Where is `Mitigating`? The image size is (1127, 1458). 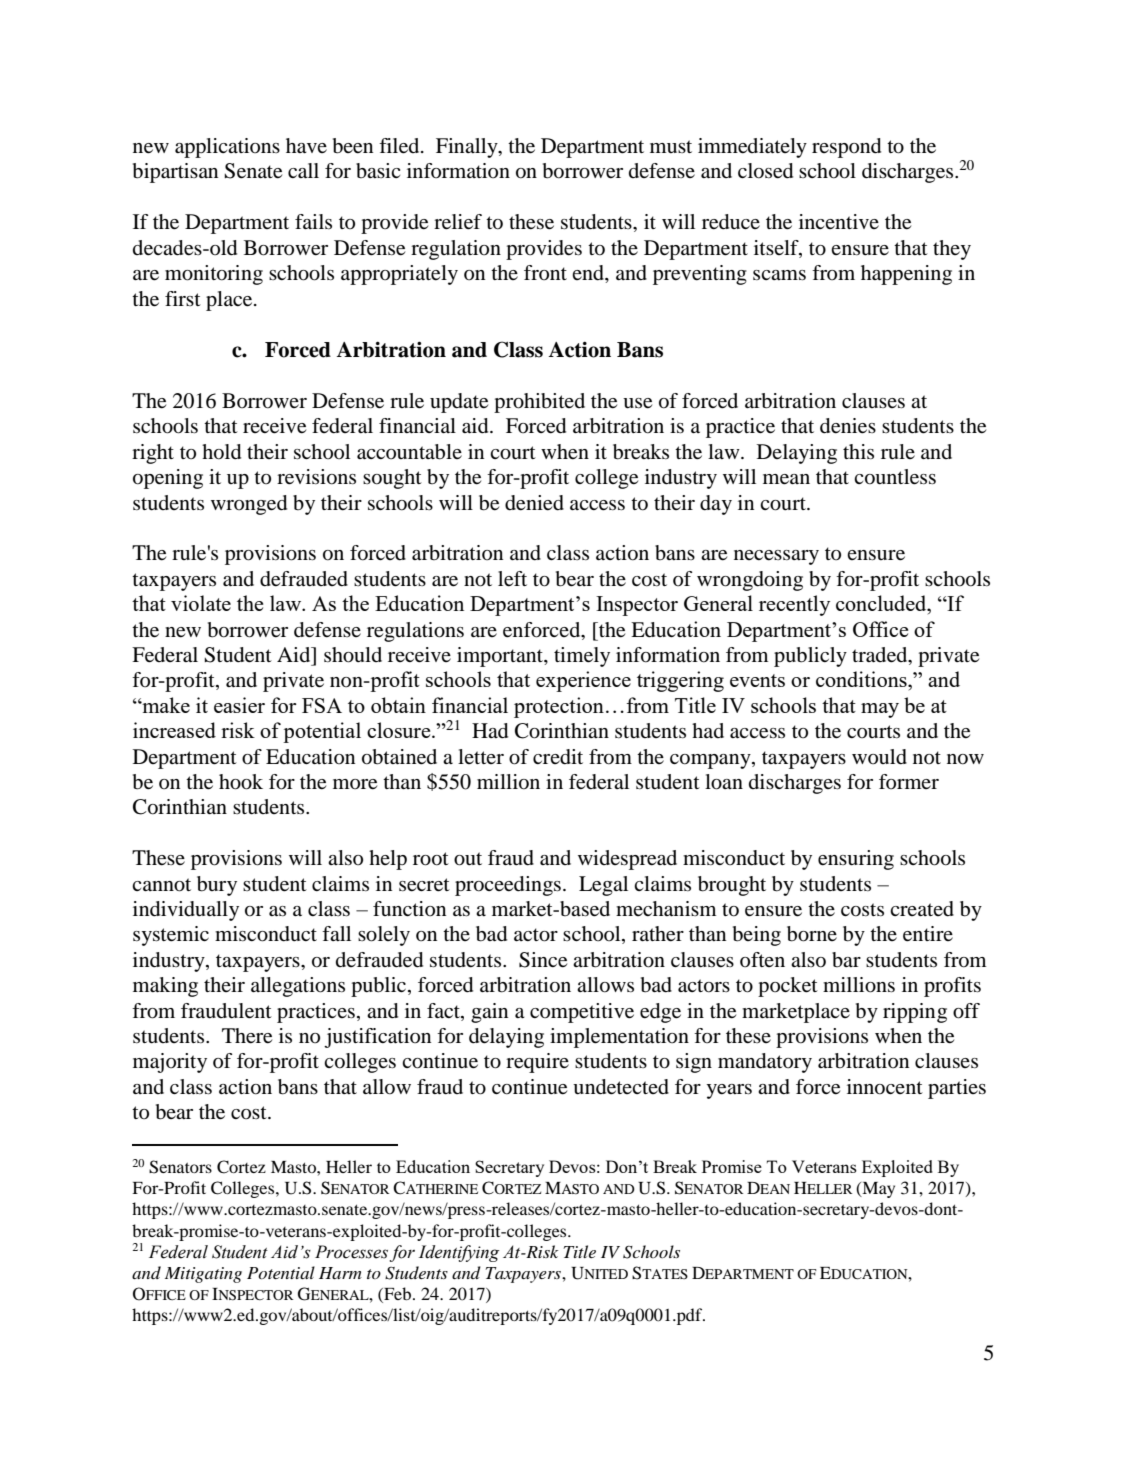
Mitigating is located at coordinates (203, 1275).
